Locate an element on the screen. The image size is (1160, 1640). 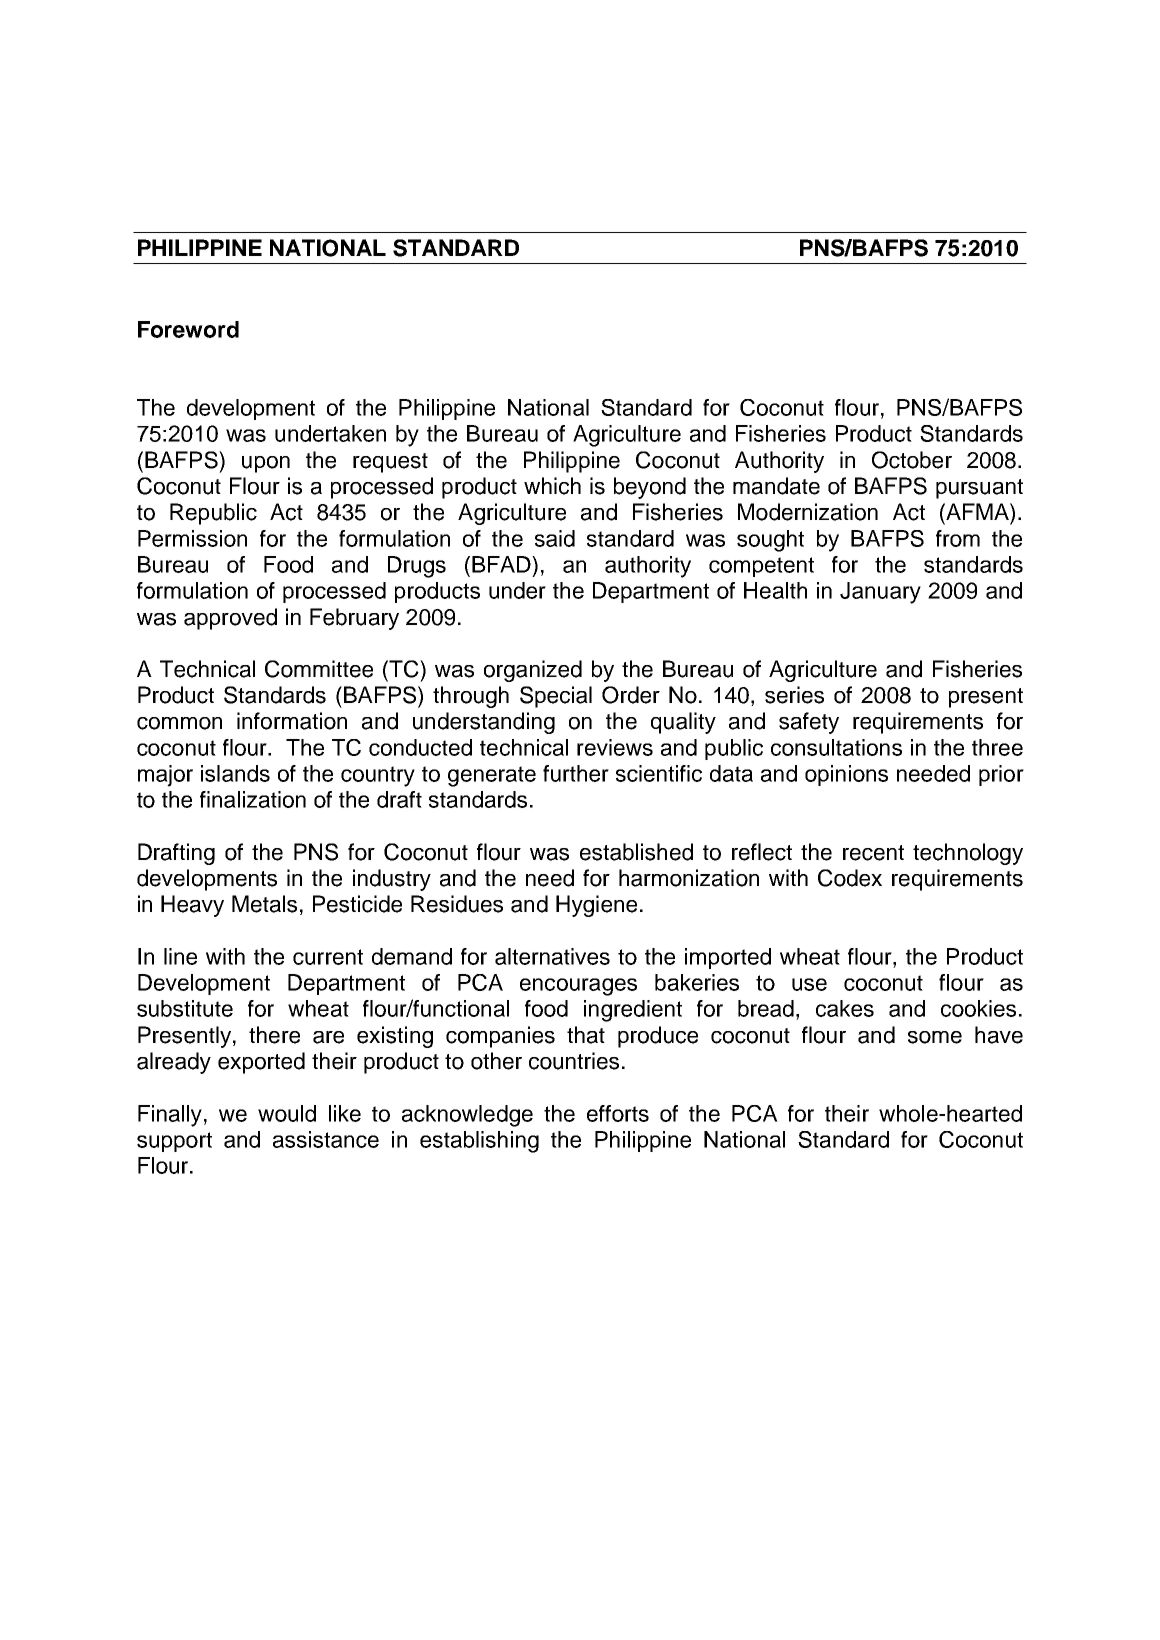
efforts is located at coordinates (618, 1113).
